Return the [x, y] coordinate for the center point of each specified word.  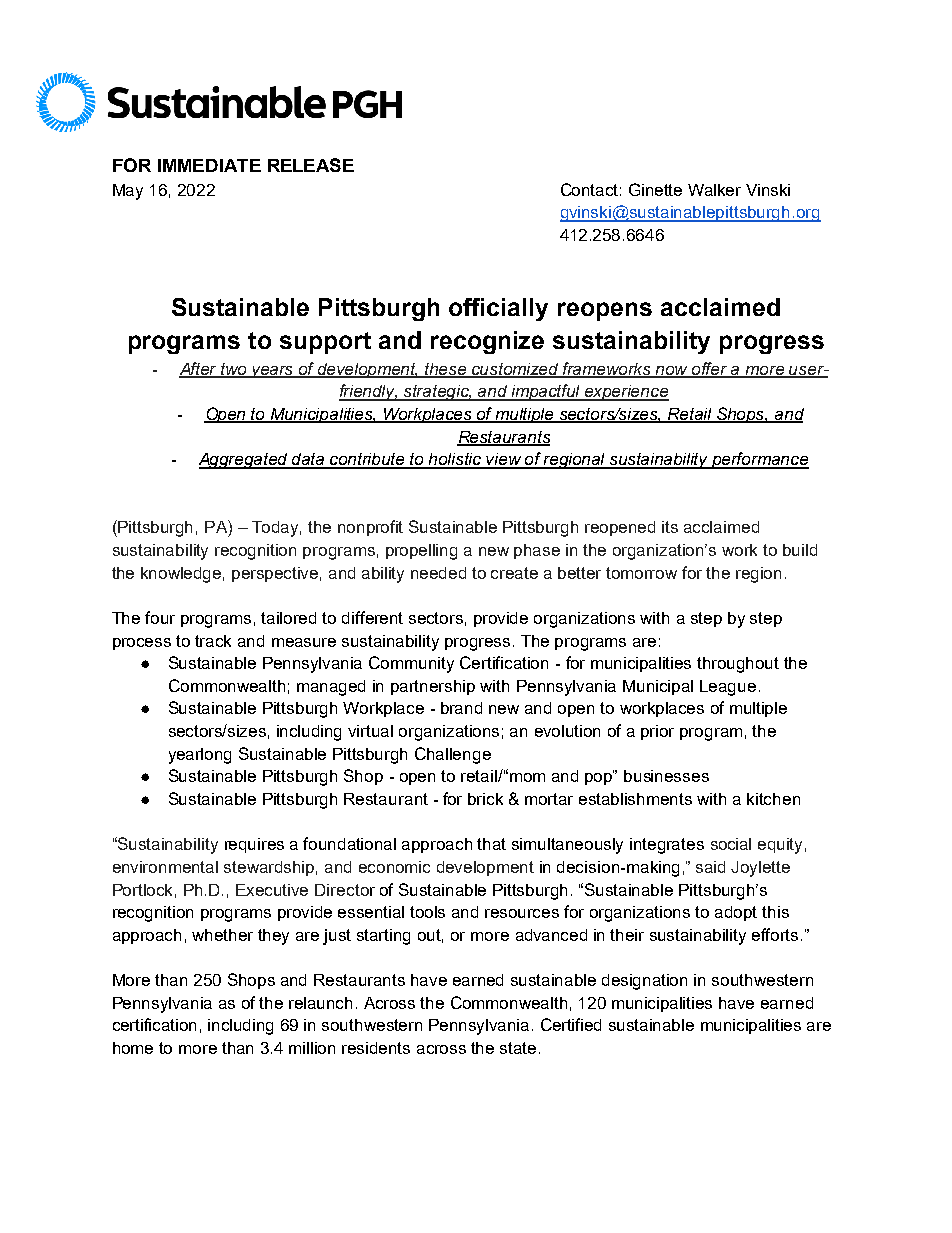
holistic [456, 460]
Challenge [453, 755]
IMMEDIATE [209, 165]
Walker [714, 190]
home [133, 1048]
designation [644, 982]
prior [657, 732]
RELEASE [311, 165]
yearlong [200, 756]
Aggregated [245, 461]
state [518, 1048]
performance [759, 460]
